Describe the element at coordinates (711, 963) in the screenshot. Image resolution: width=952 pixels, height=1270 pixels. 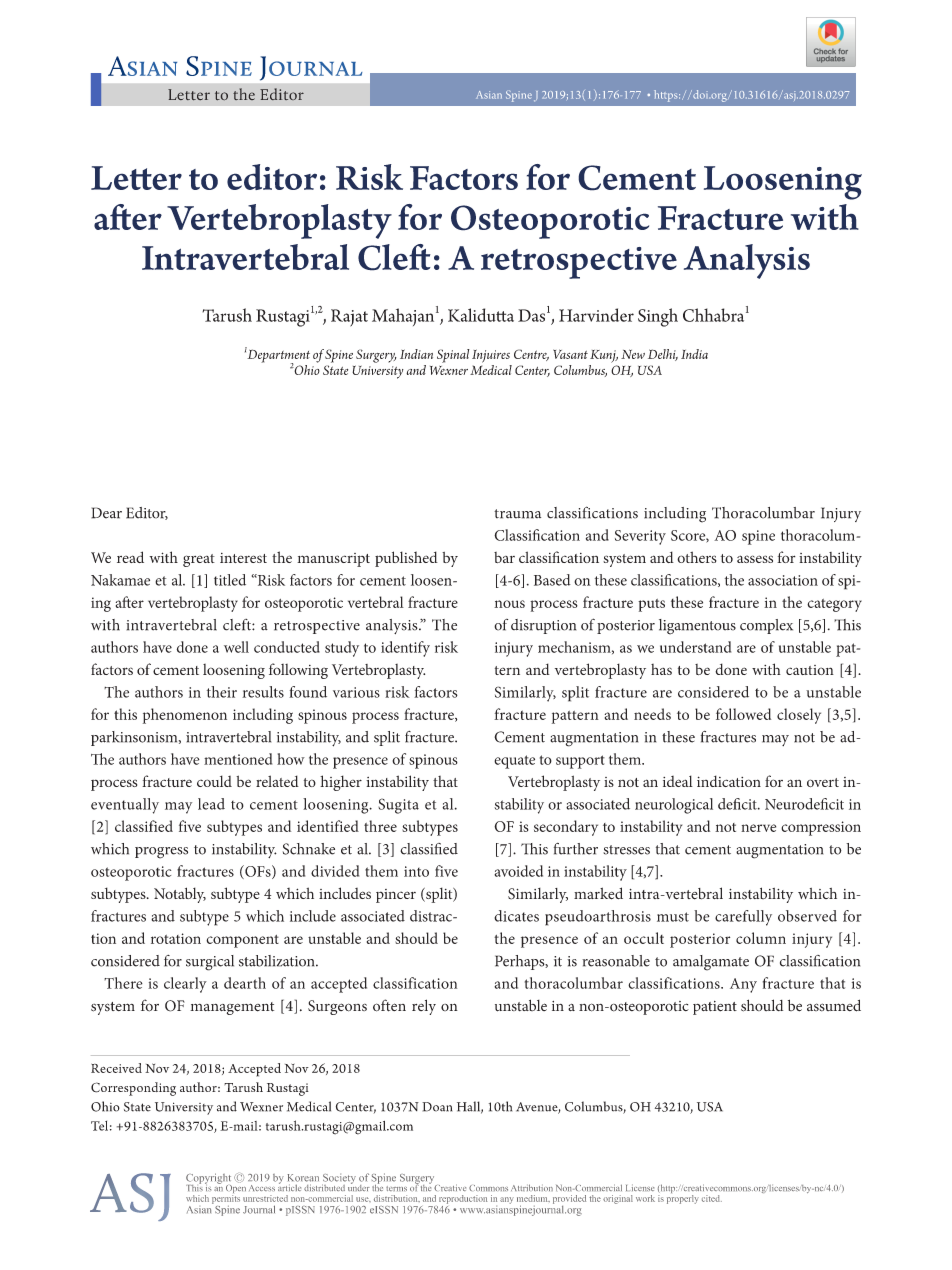
I see `amalgamate` at that location.
